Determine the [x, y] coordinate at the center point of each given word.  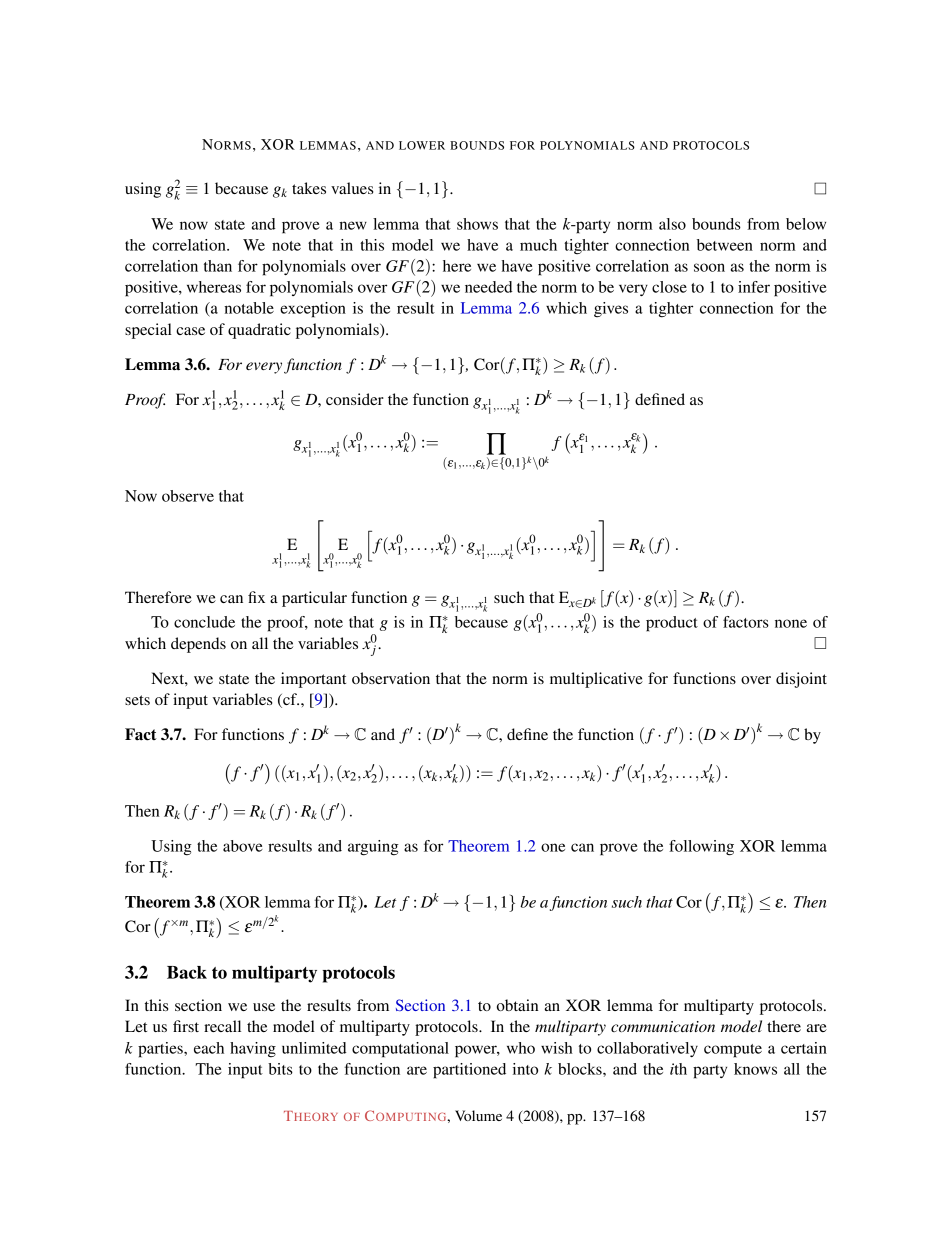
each [209, 1048]
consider [355, 399]
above [243, 846]
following [701, 848]
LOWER [422, 145]
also [672, 224]
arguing [373, 848]
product [672, 624]
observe [188, 496]
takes [309, 188]
